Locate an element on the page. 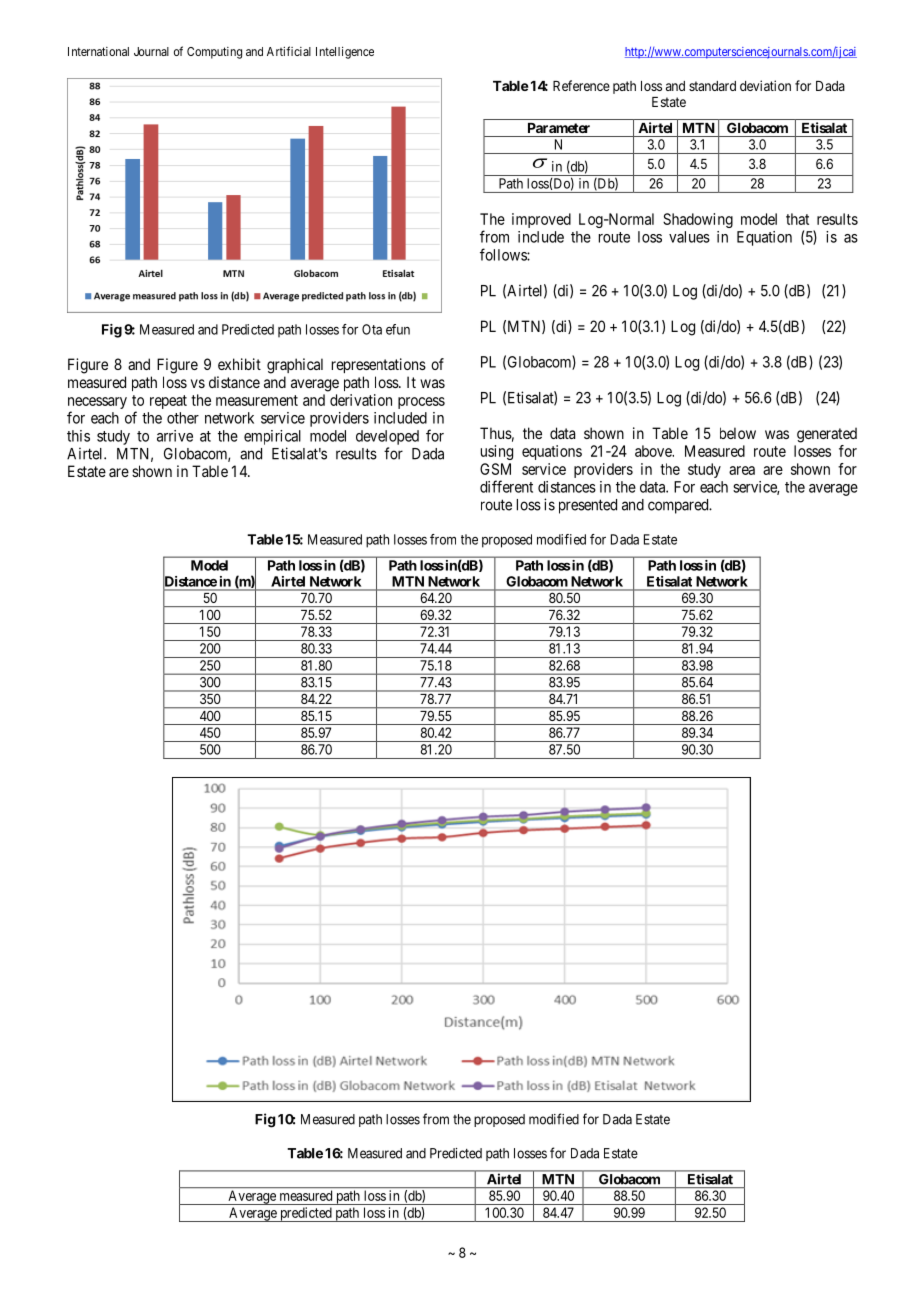 The height and width of the document is (1307, 924). Ota is located at coordinates (372, 329).
